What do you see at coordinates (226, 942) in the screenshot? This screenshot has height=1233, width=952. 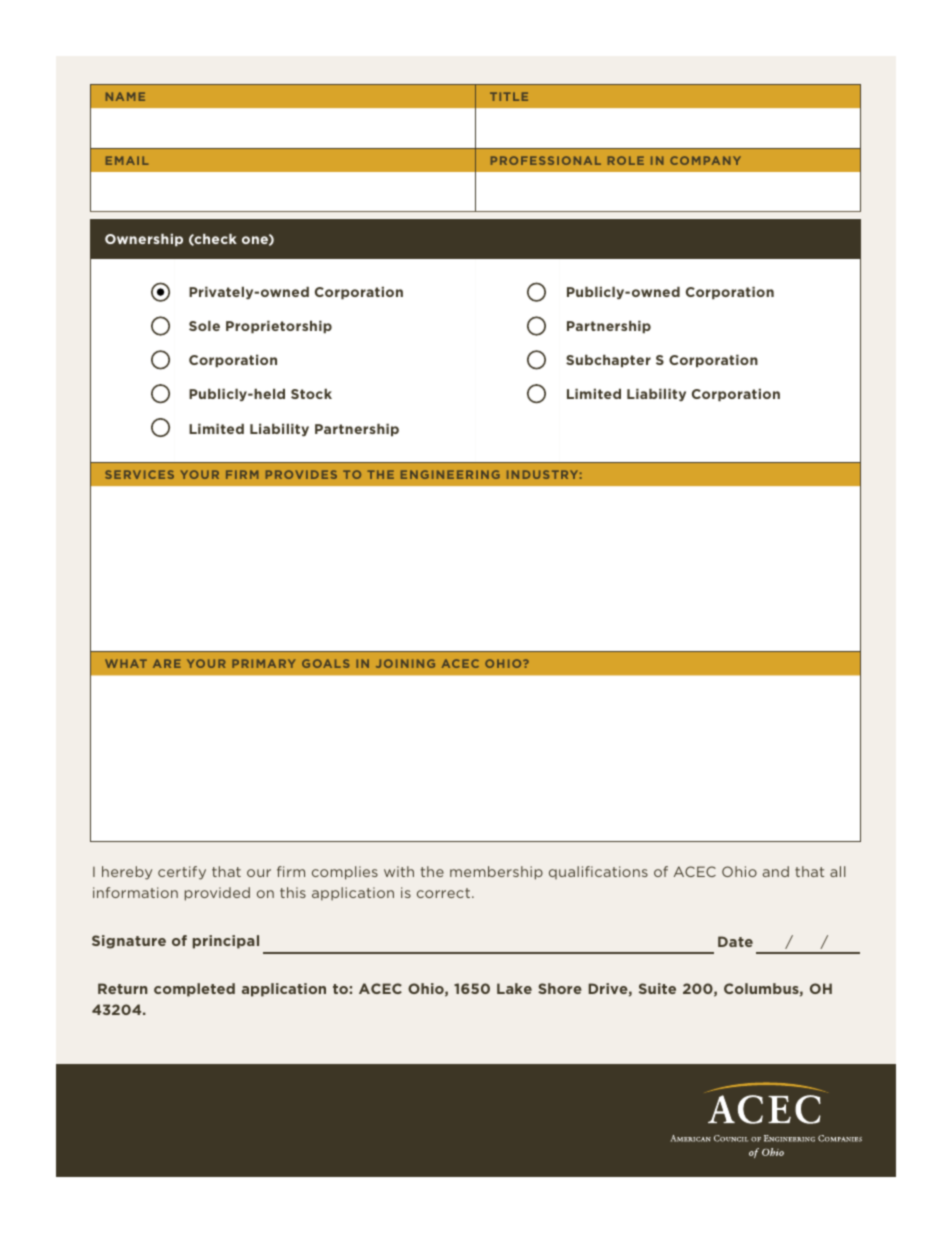 I see `principal` at bounding box center [226, 942].
